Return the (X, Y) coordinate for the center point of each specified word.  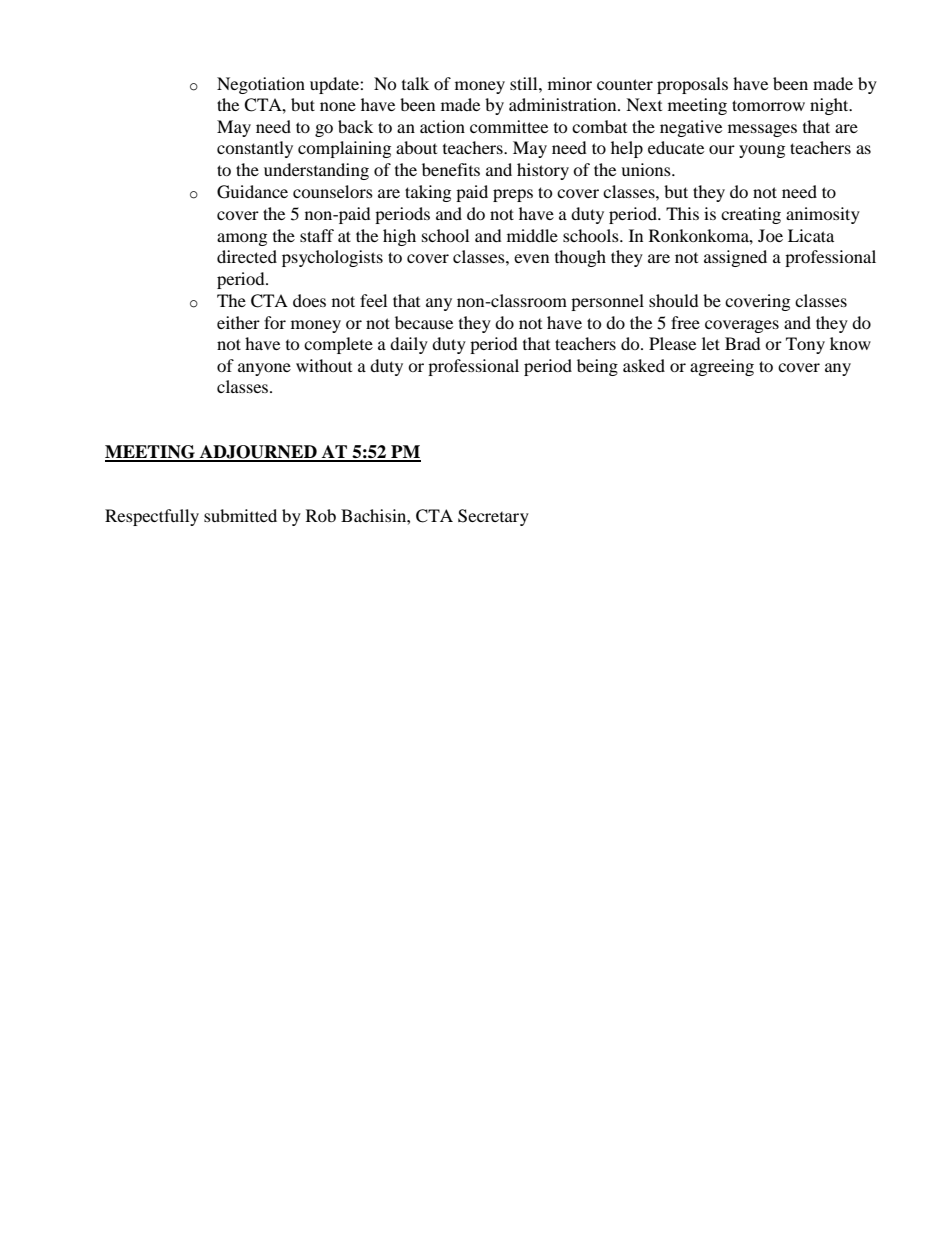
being (597, 367)
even (531, 258)
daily (409, 345)
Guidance (252, 192)
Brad (743, 343)
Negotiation (261, 85)
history (543, 171)
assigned (735, 258)
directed (247, 256)
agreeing (722, 367)
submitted (240, 515)
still (525, 83)
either (238, 322)
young (762, 151)
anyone (264, 369)
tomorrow (768, 105)
